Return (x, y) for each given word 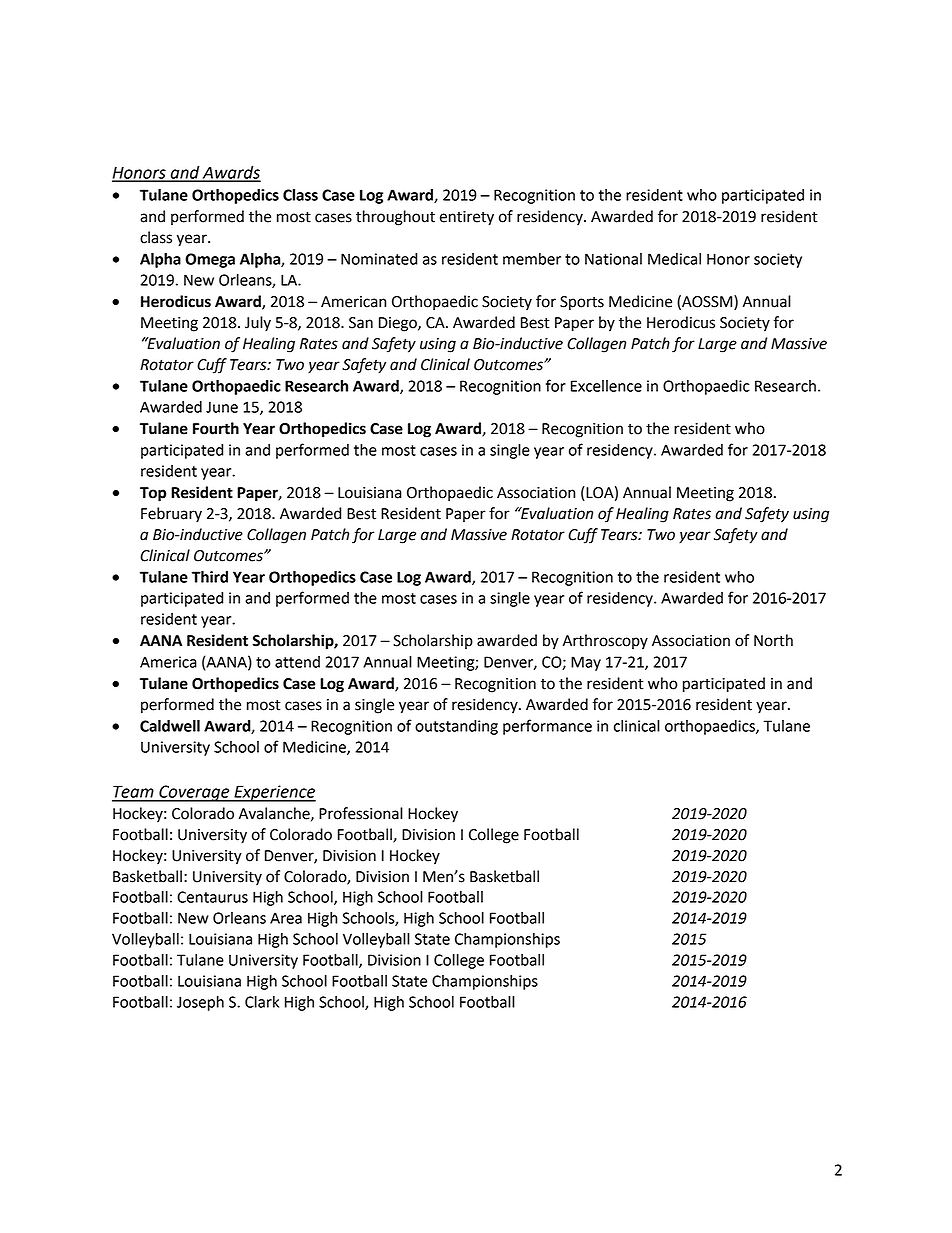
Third (210, 577)
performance (547, 727)
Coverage (194, 793)
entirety (467, 218)
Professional (361, 813)
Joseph (200, 1003)
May (586, 663)
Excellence (606, 386)
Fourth (216, 428)
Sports (582, 303)
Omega (210, 260)
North (773, 640)
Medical (674, 259)
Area (286, 918)
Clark (262, 1002)
